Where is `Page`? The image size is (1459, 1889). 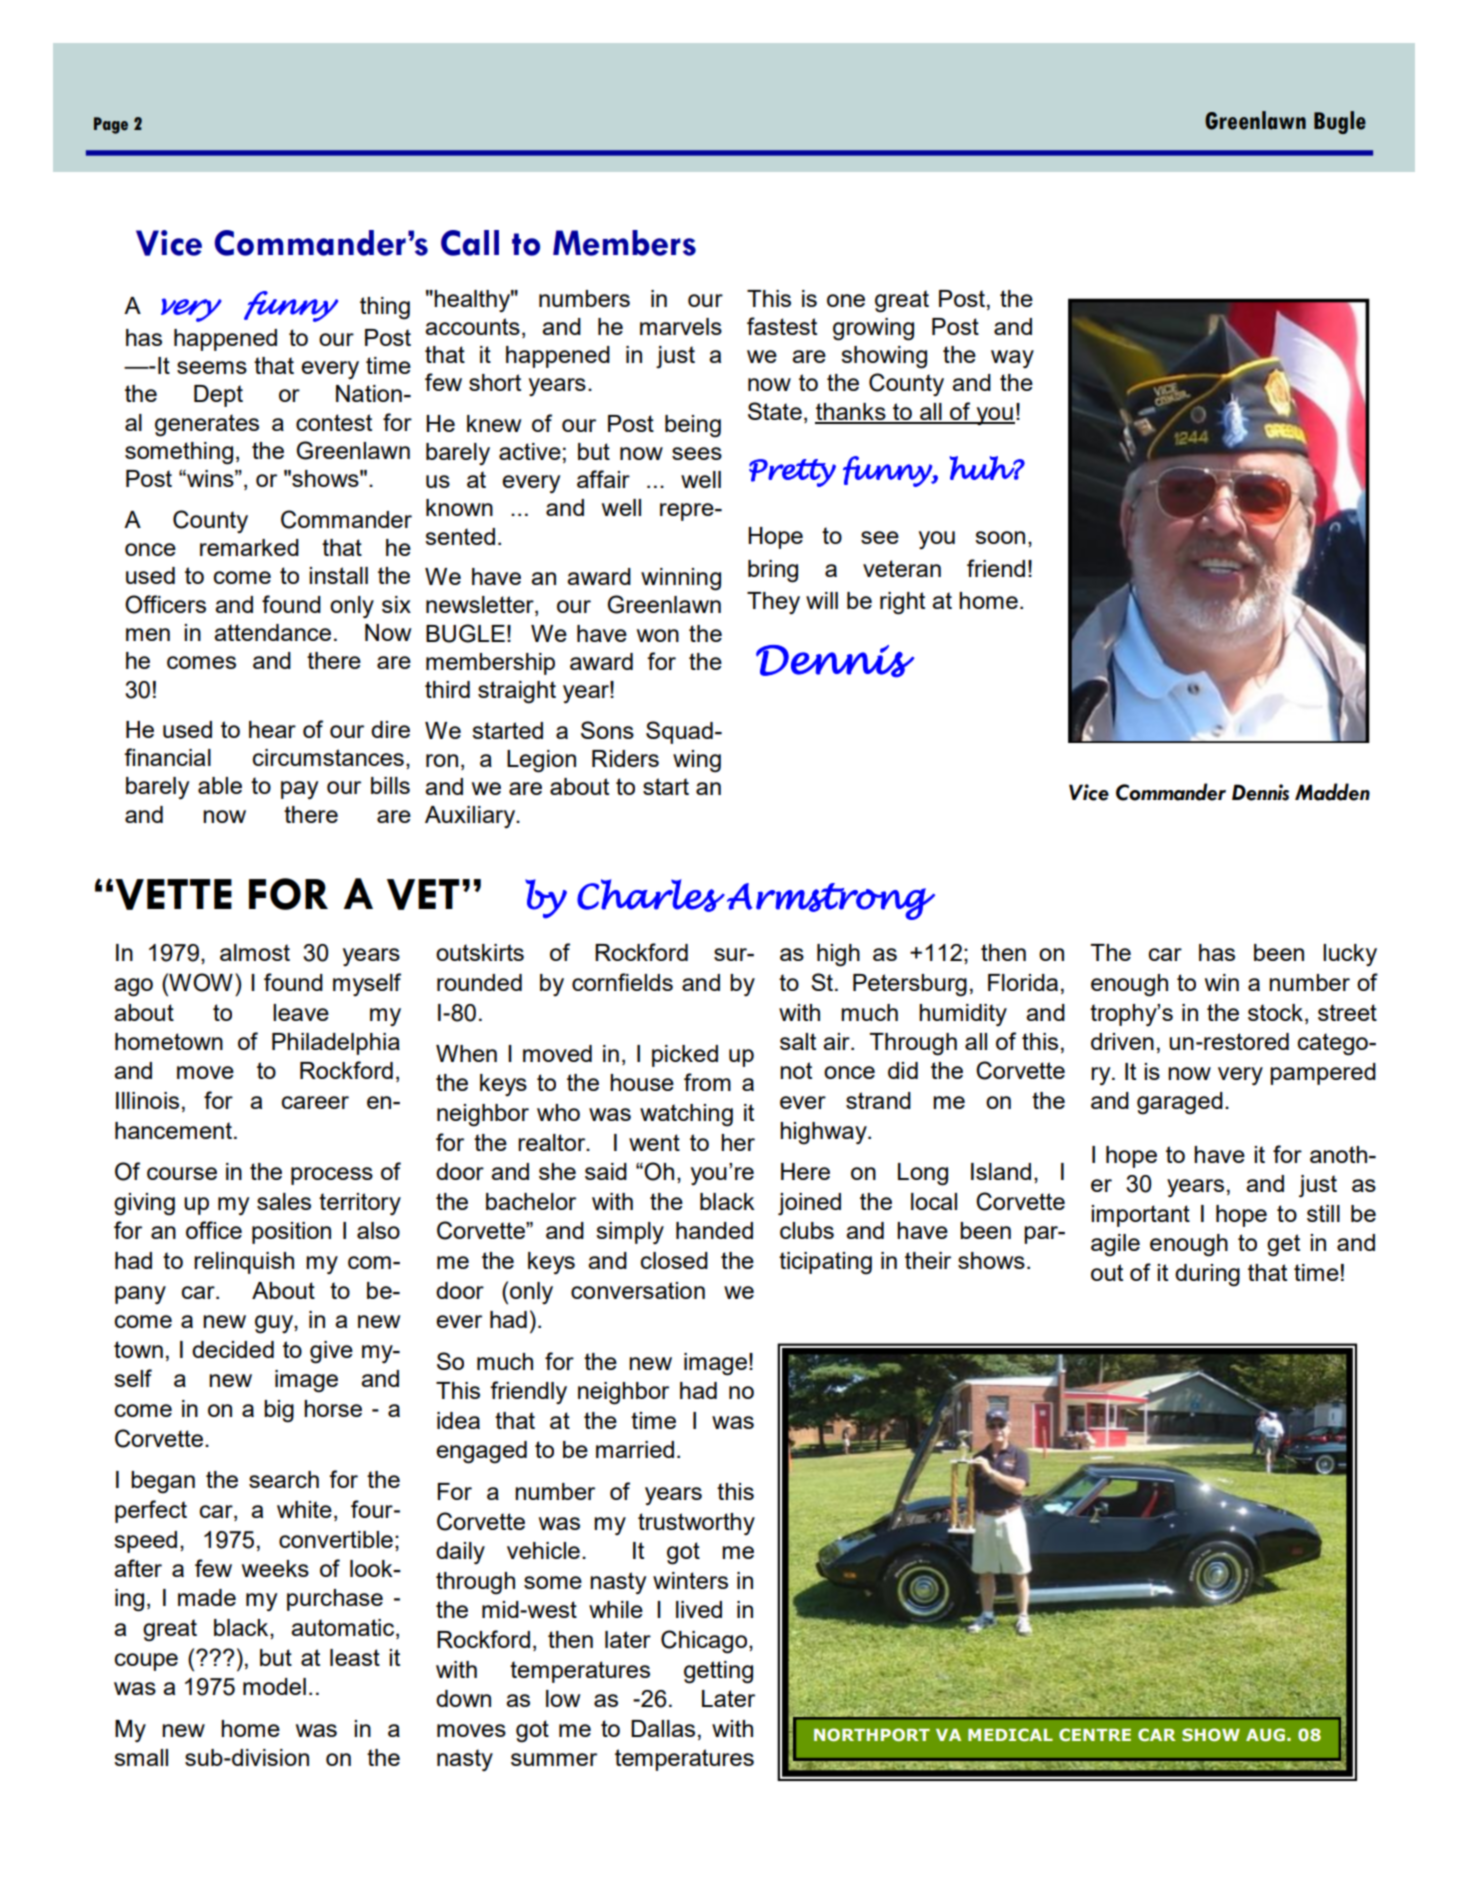 Page is located at coordinates (111, 125).
